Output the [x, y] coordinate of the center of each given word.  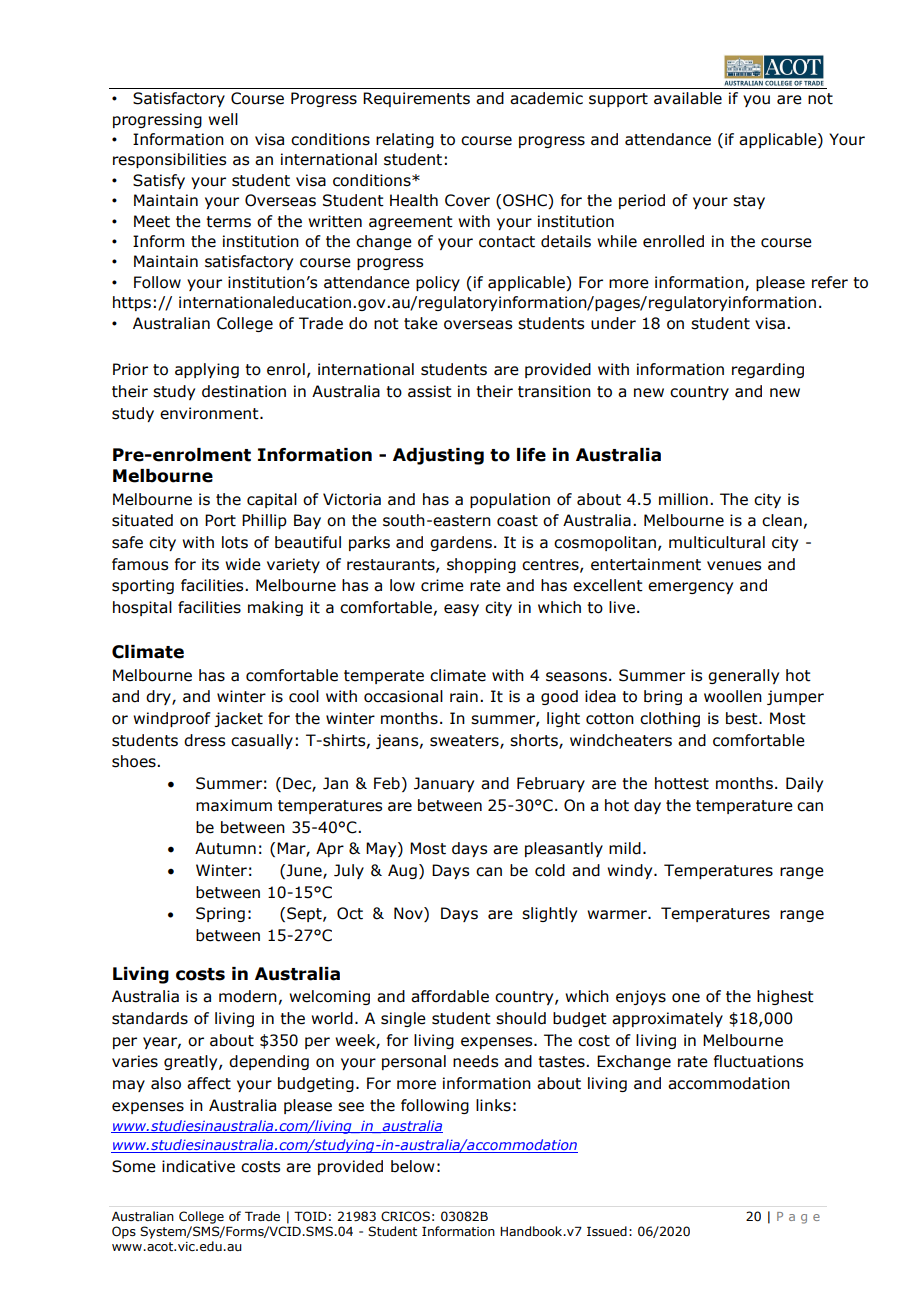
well [223, 119]
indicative [198, 1166]
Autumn [225, 848]
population [510, 500]
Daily [804, 784]
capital [272, 500]
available [688, 98]
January [444, 784]
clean [782, 520]
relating [405, 140]
